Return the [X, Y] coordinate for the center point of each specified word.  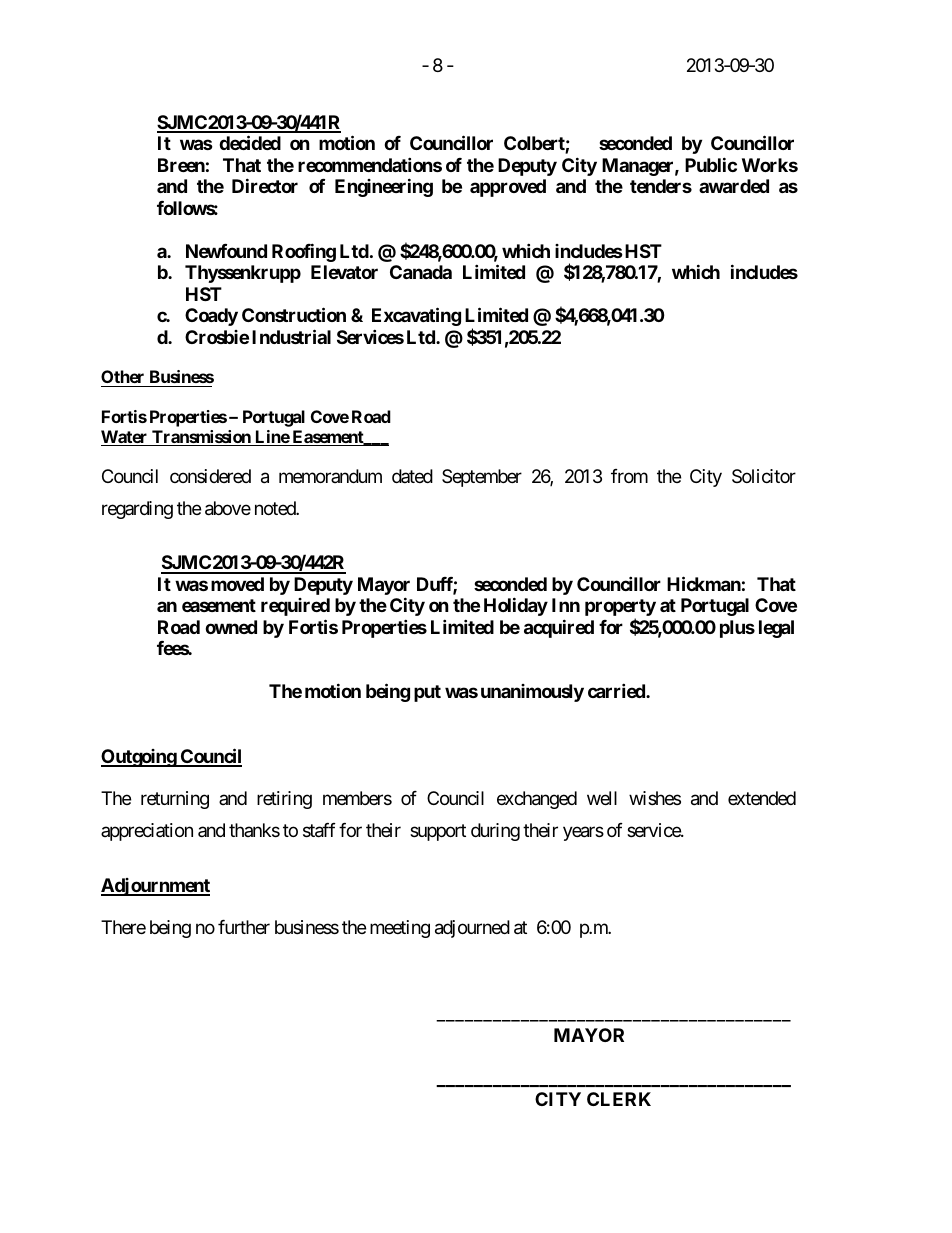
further [244, 927]
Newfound [226, 251]
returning [175, 800]
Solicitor [764, 476]
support [438, 833]
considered [210, 476]
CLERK [619, 1099]
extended [762, 798]
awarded [734, 186]
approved [508, 188]
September [482, 478]
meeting [400, 929]
